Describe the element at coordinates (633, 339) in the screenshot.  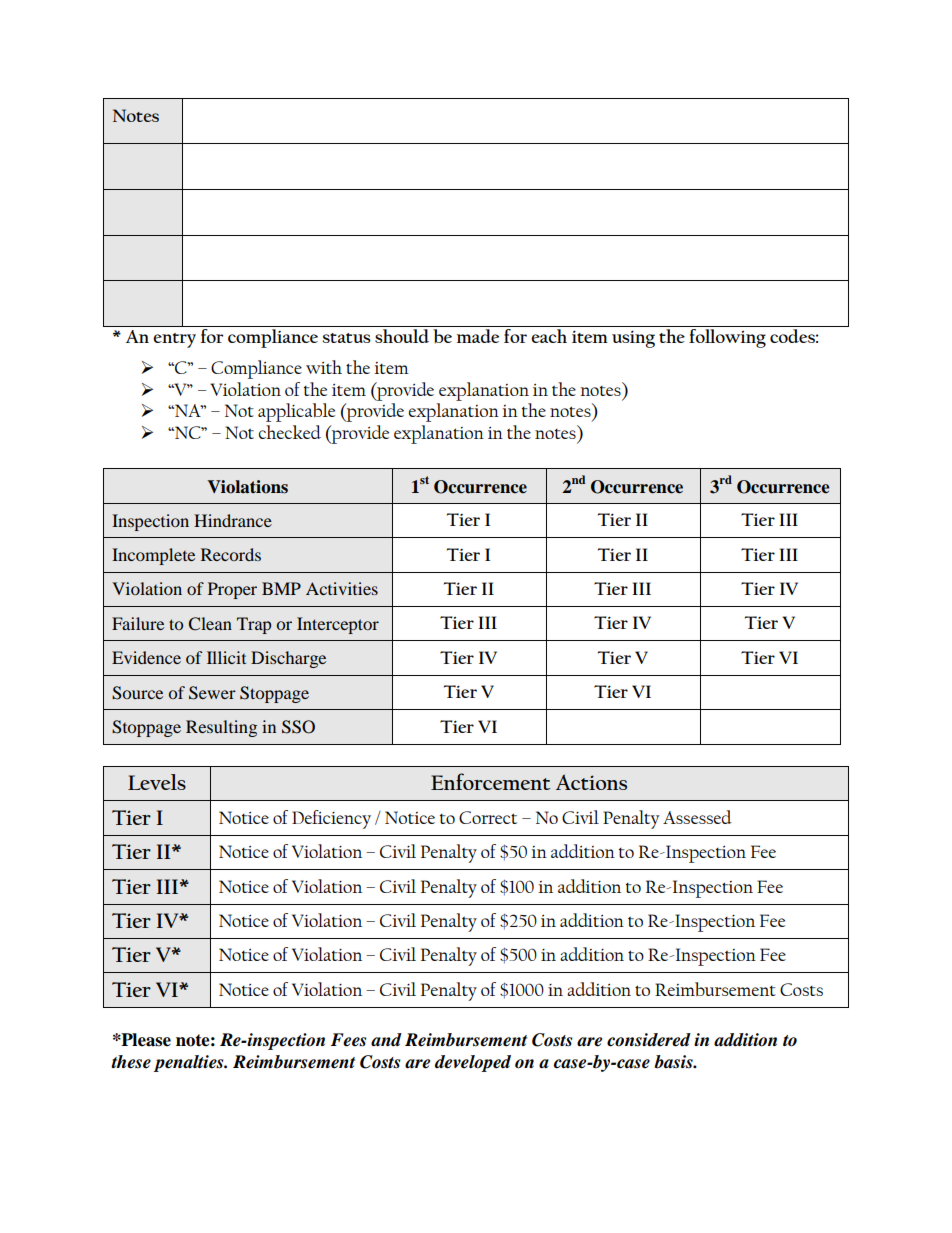
I see `using` at that location.
